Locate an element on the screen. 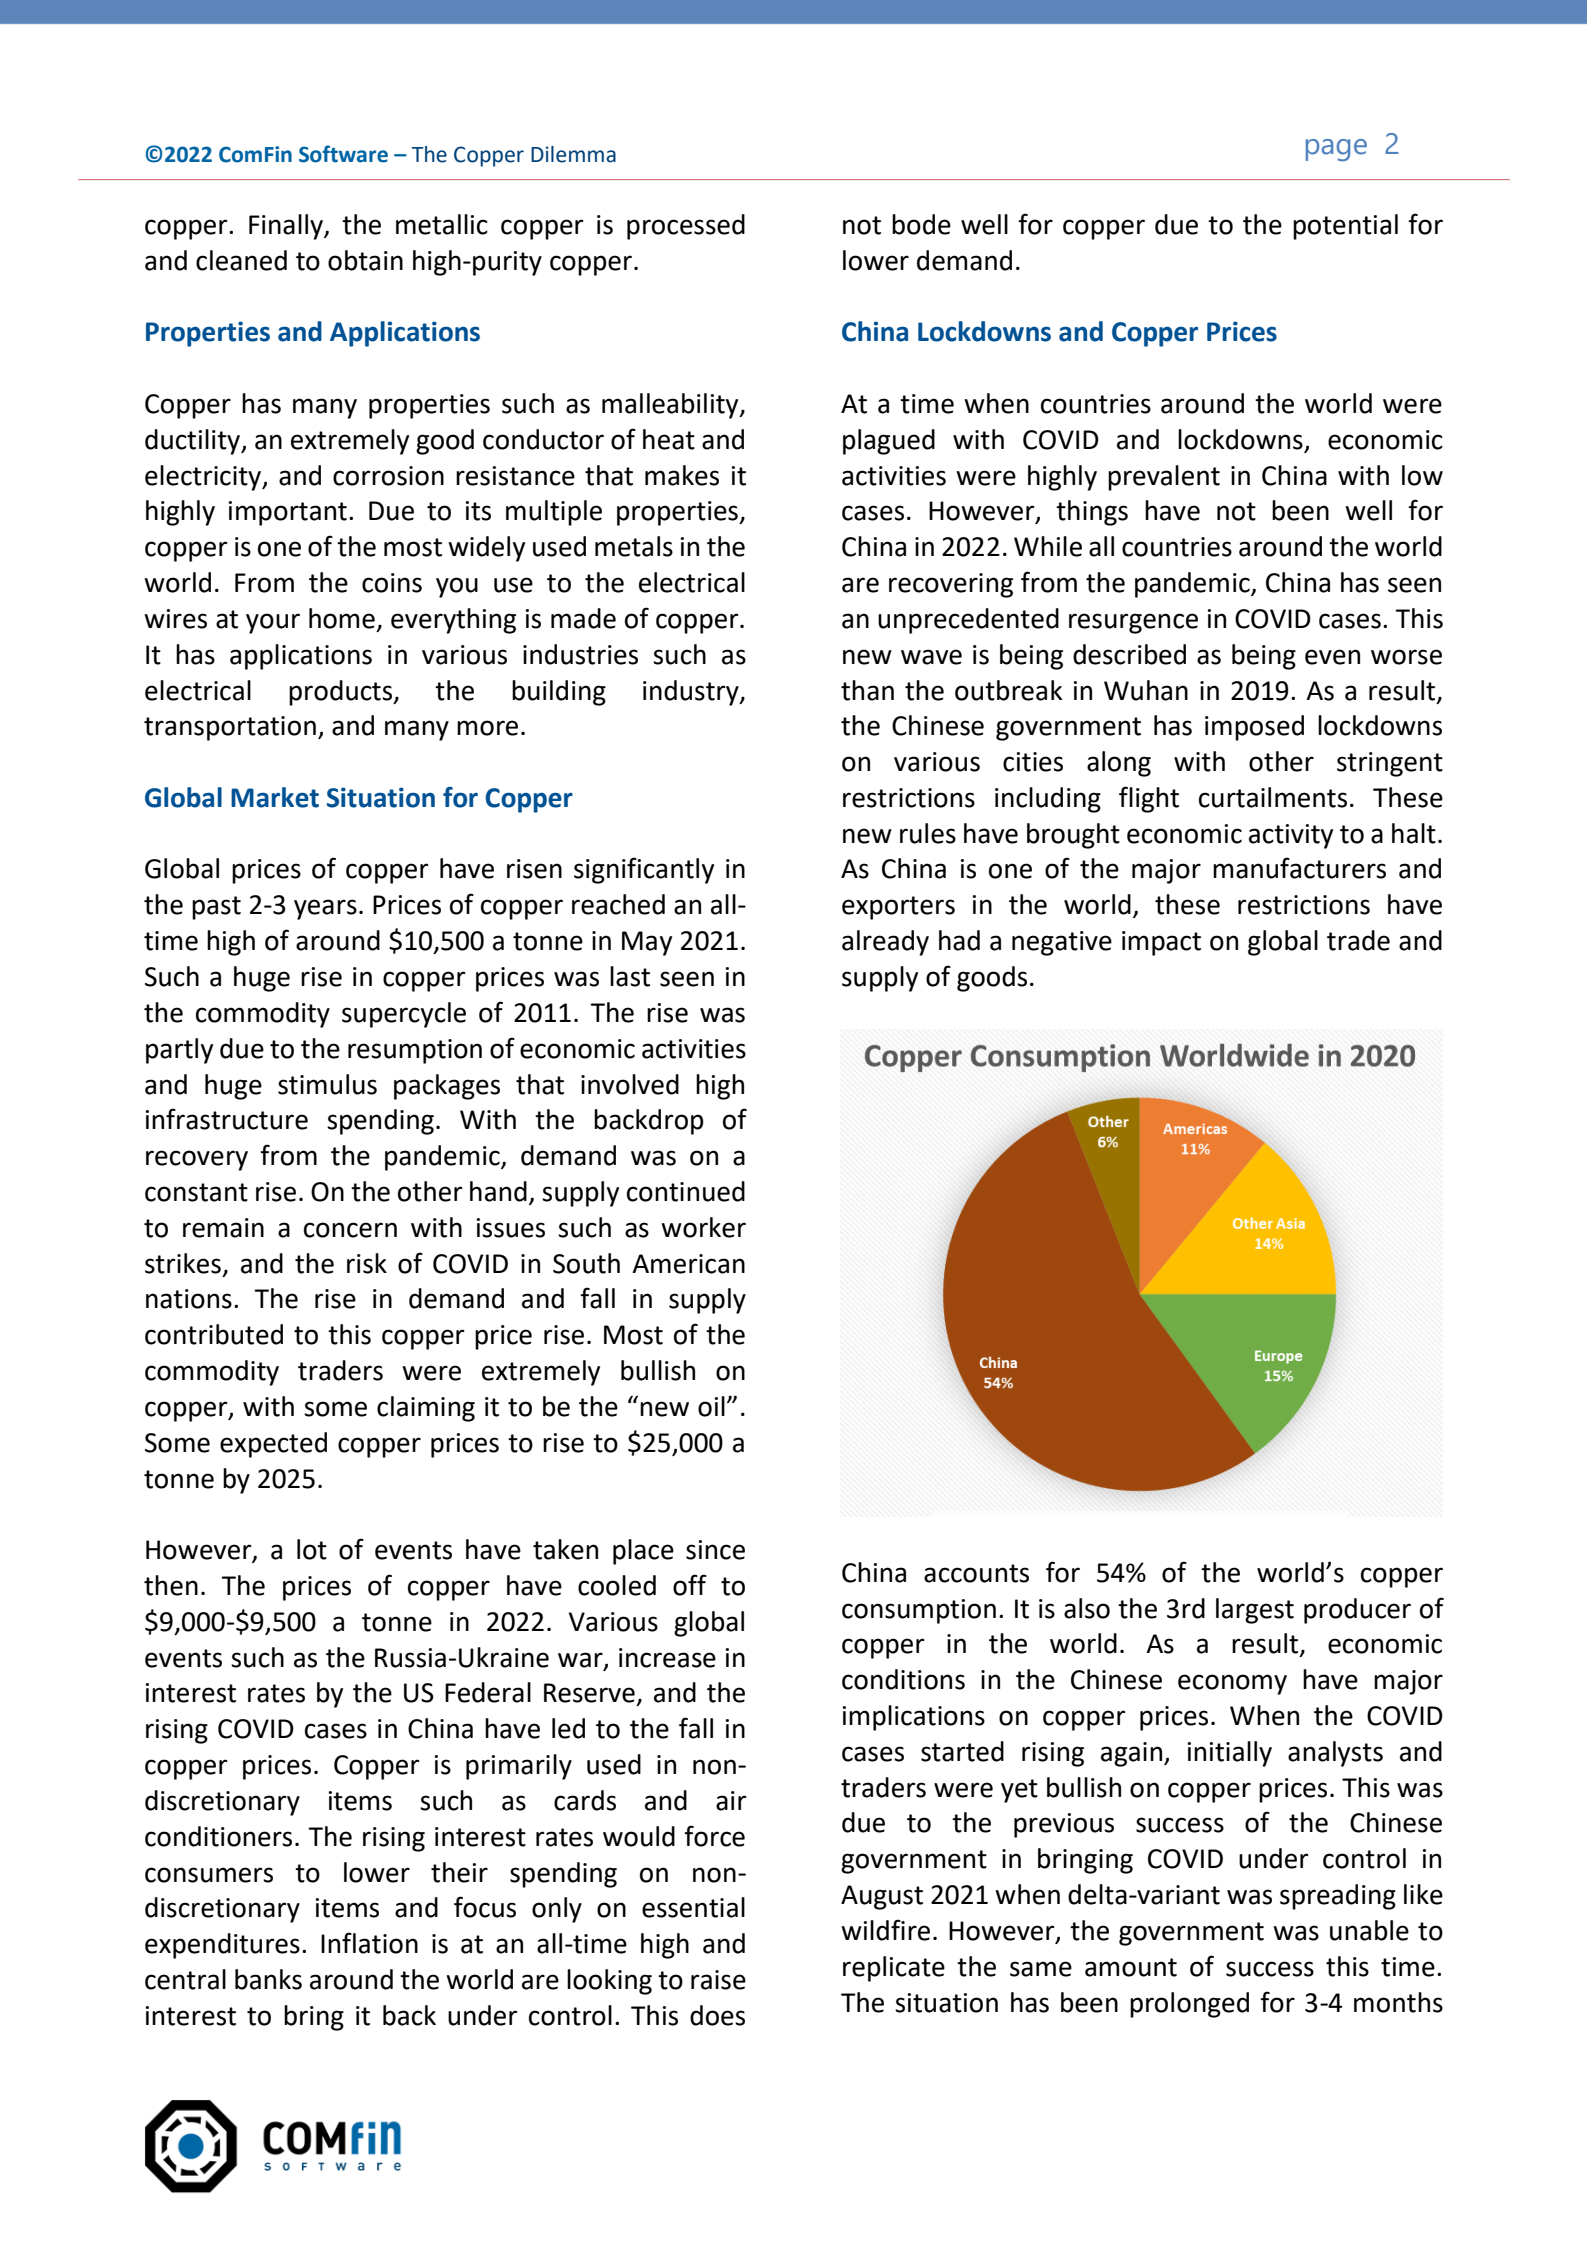 This screenshot has height=2246, width=1587. home is located at coordinates (342, 618).
